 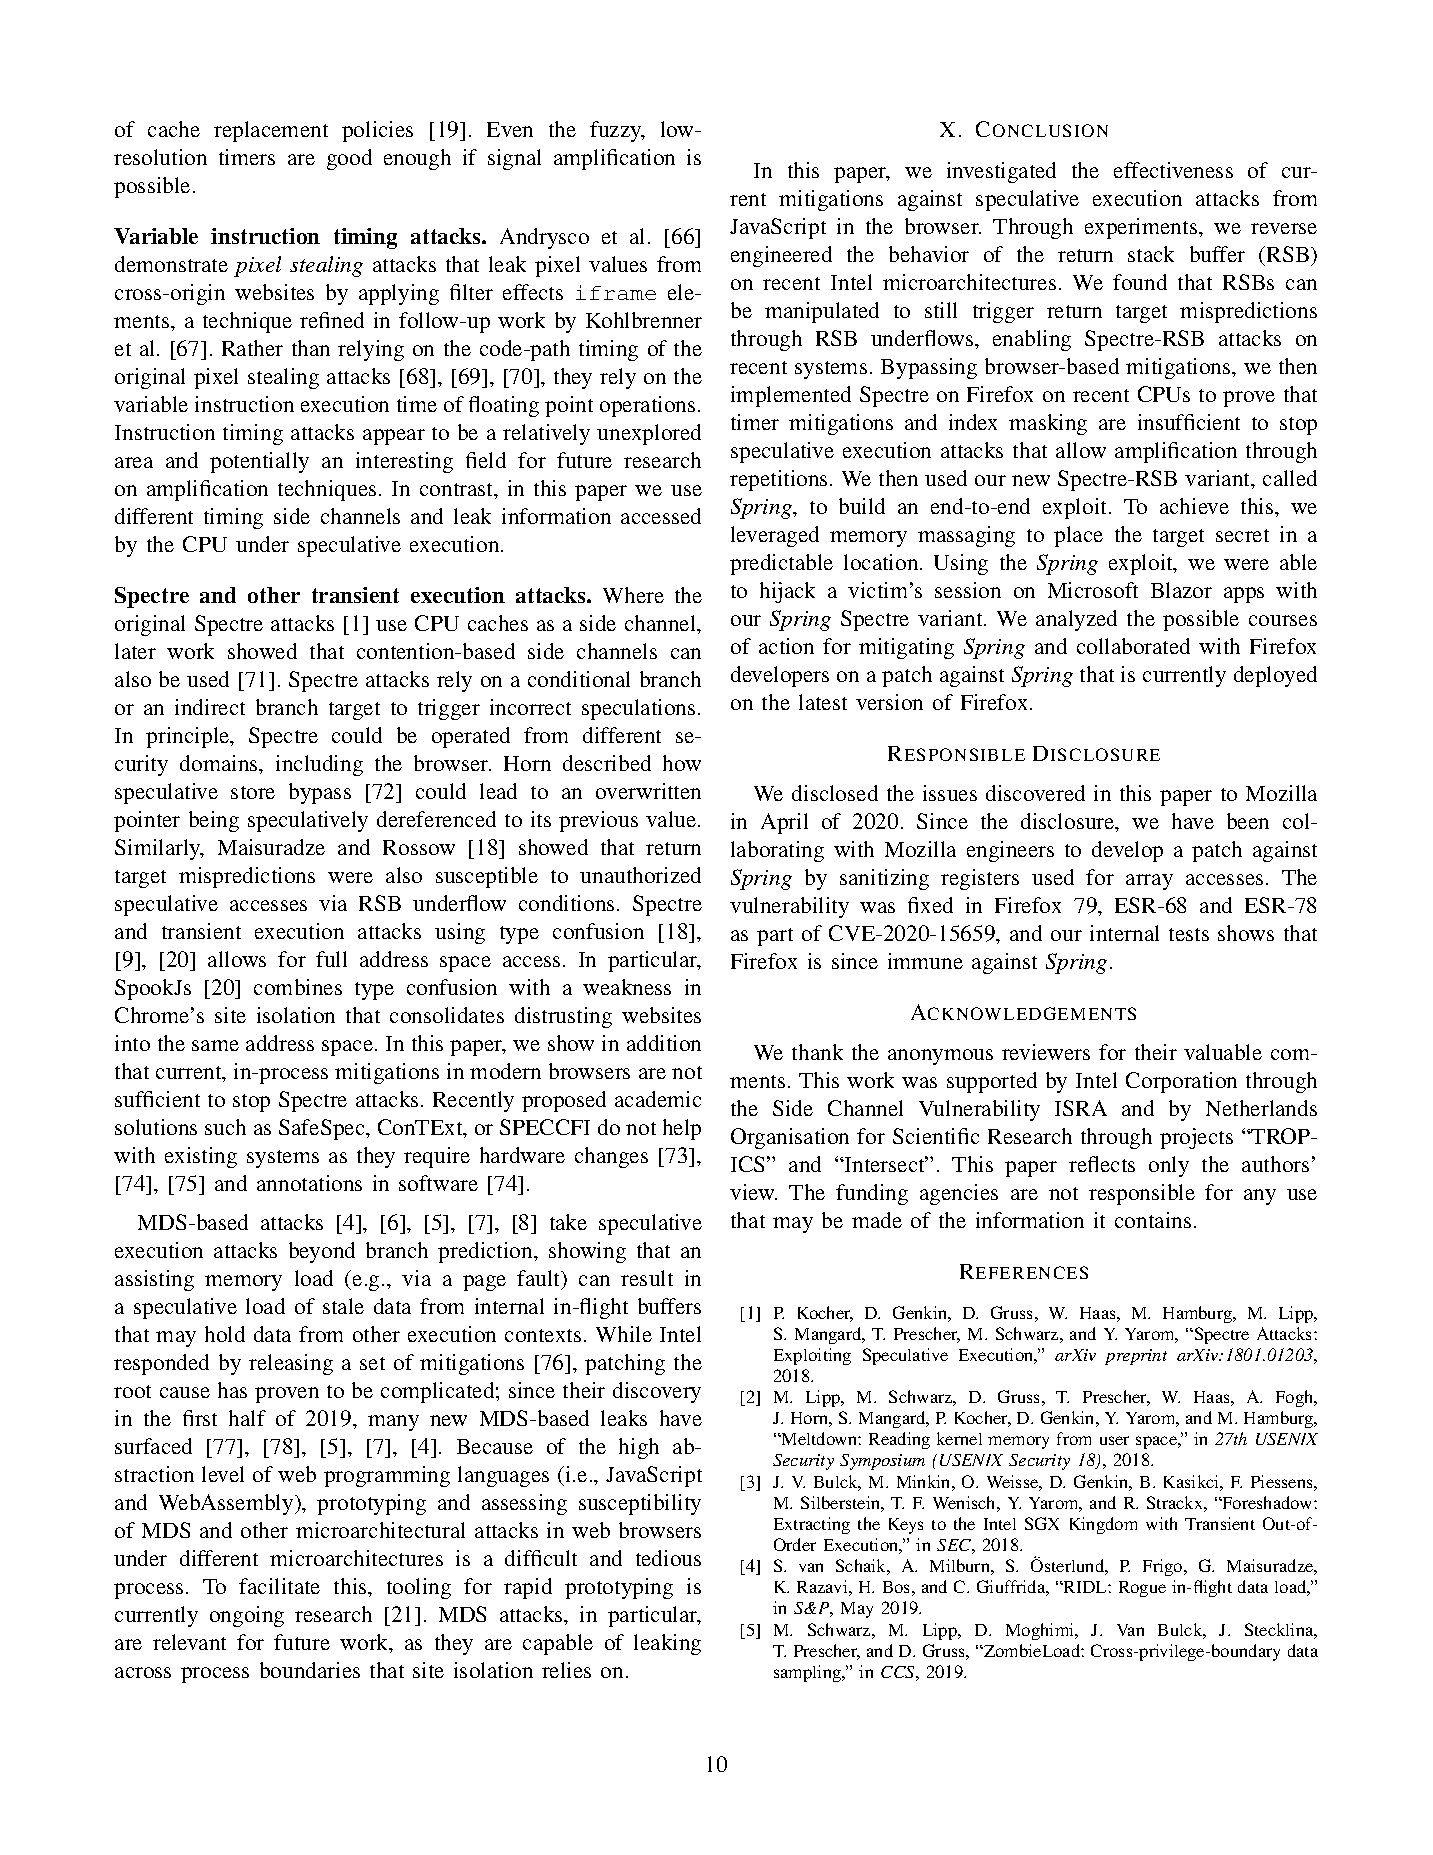 What do you see at coordinates (1133, 646) in the page?
I see `collaborated` at bounding box center [1133, 646].
